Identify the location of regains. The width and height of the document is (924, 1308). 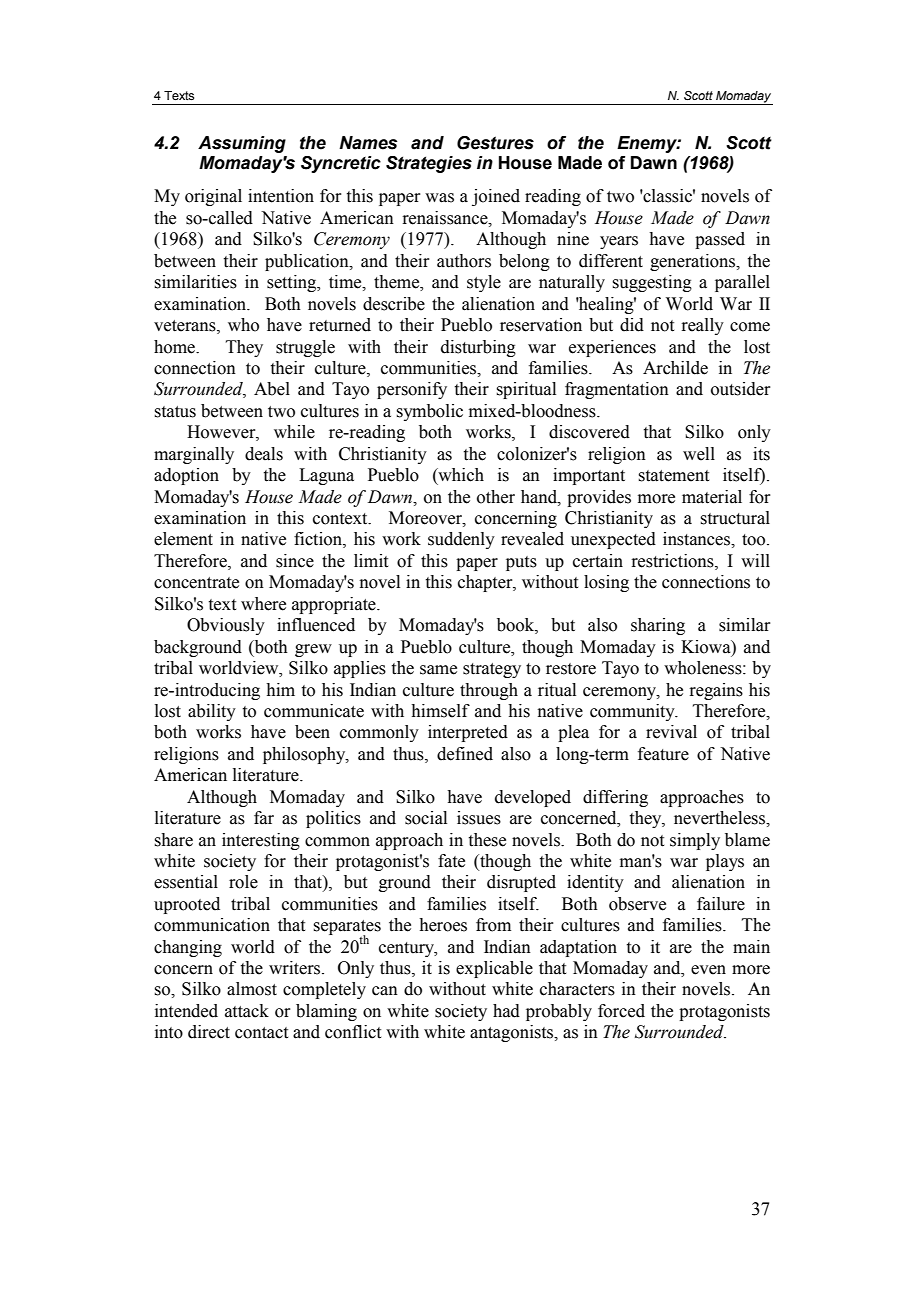
(716, 691).
